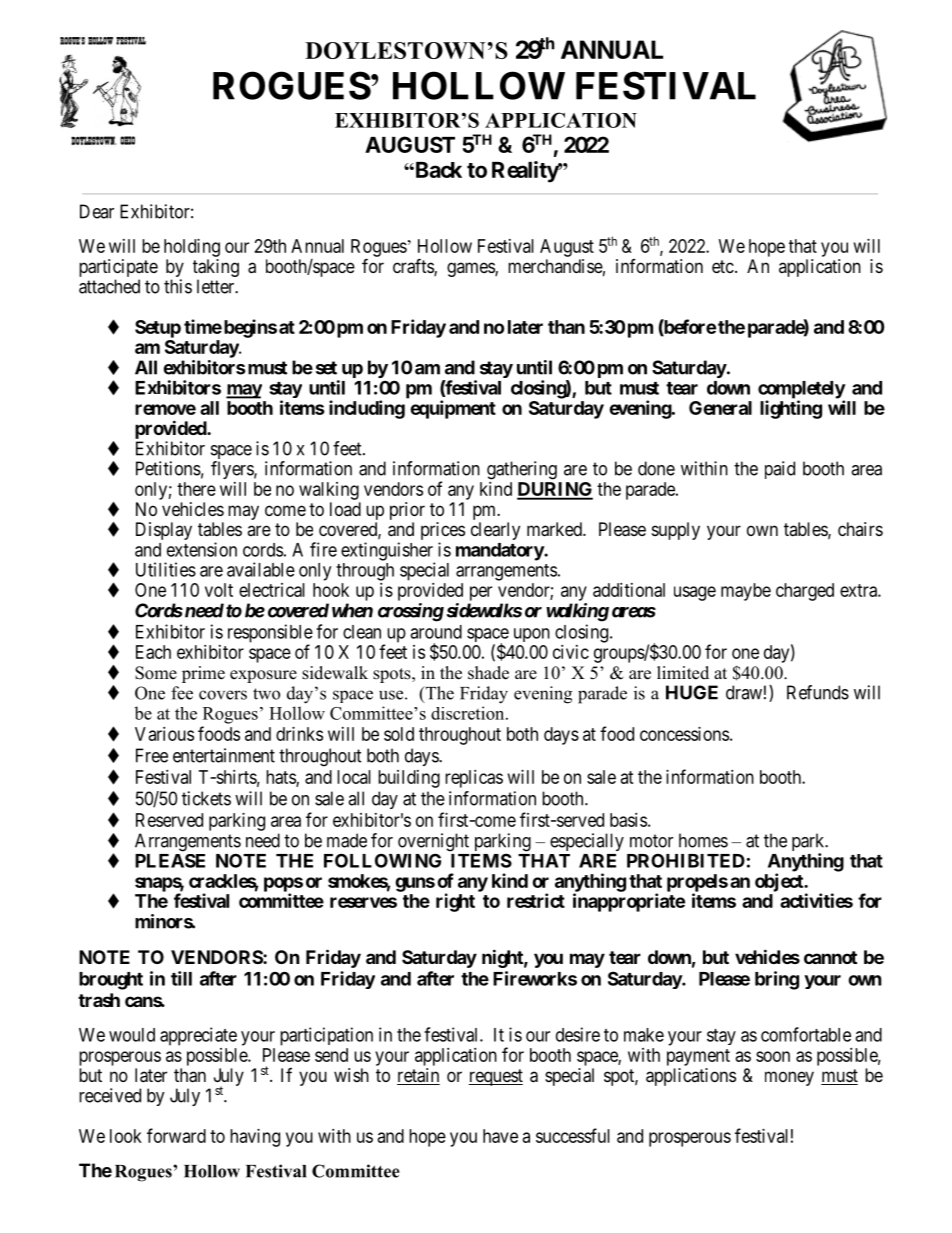 Image resolution: width=952 pixels, height=1233 pixels. Describe the element at coordinates (500, 1136) in the screenshot. I see `have` at that location.
